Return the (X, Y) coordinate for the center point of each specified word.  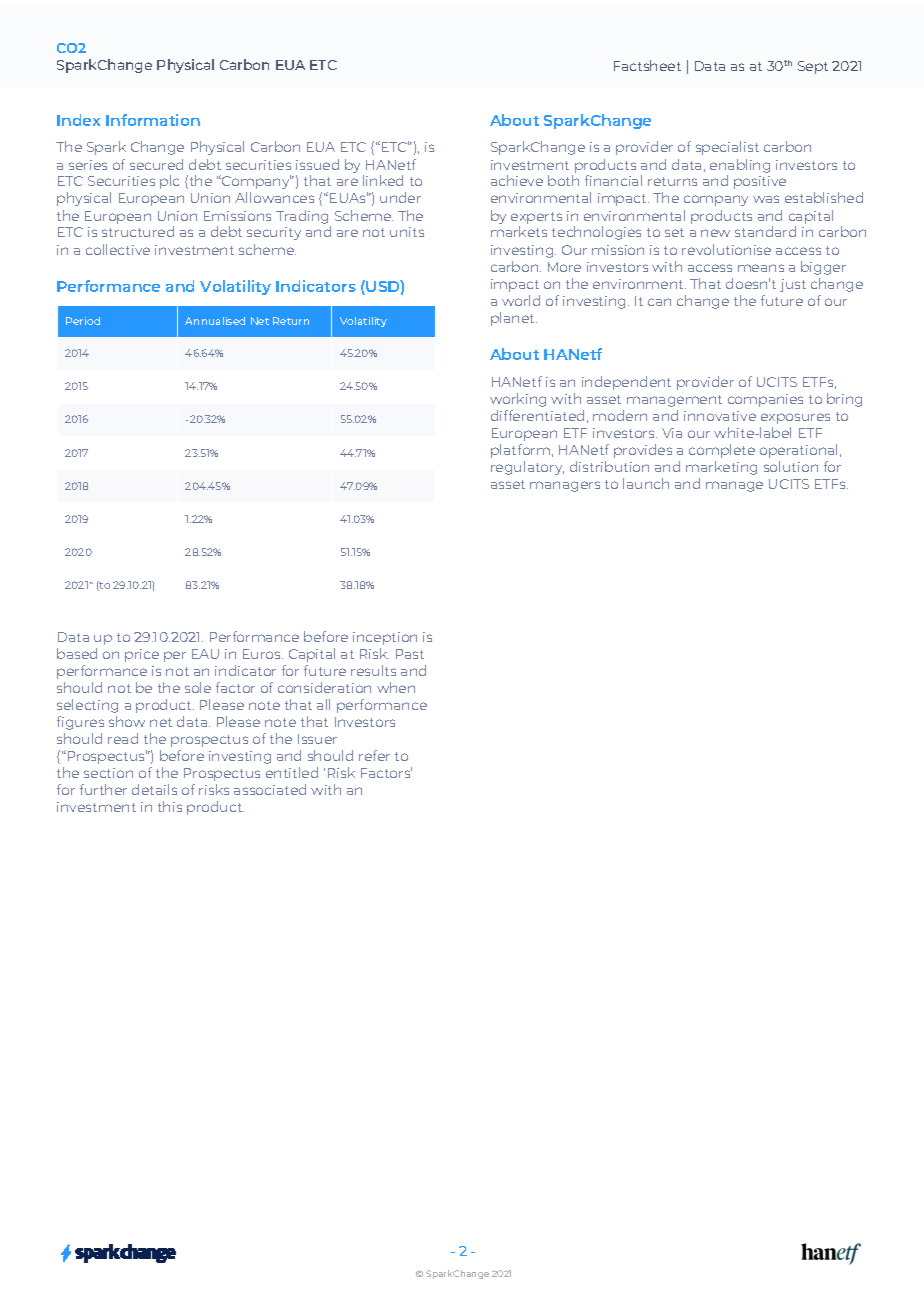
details (154, 789)
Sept (813, 67)
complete (722, 451)
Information (153, 120)
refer (374, 755)
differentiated (537, 415)
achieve (517, 180)
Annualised (215, 321)
